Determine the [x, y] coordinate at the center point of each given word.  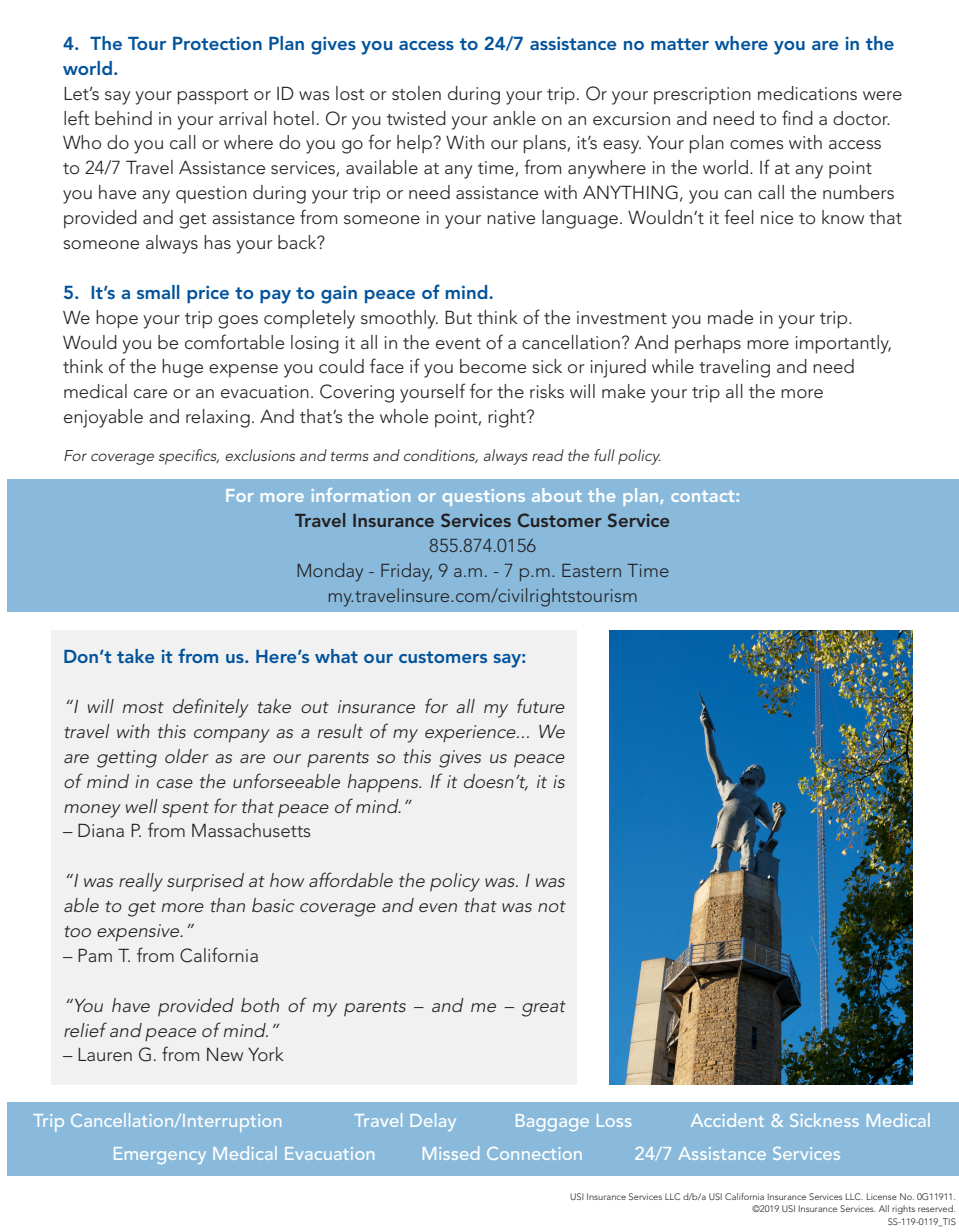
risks [547, 391]
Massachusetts [251, 830]
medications [807, 93]
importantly [843, 344]
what [336, 656]
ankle [514, 118]
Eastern [591, 570]
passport [213, 97]
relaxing [218, 418]
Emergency [160, 1155]
